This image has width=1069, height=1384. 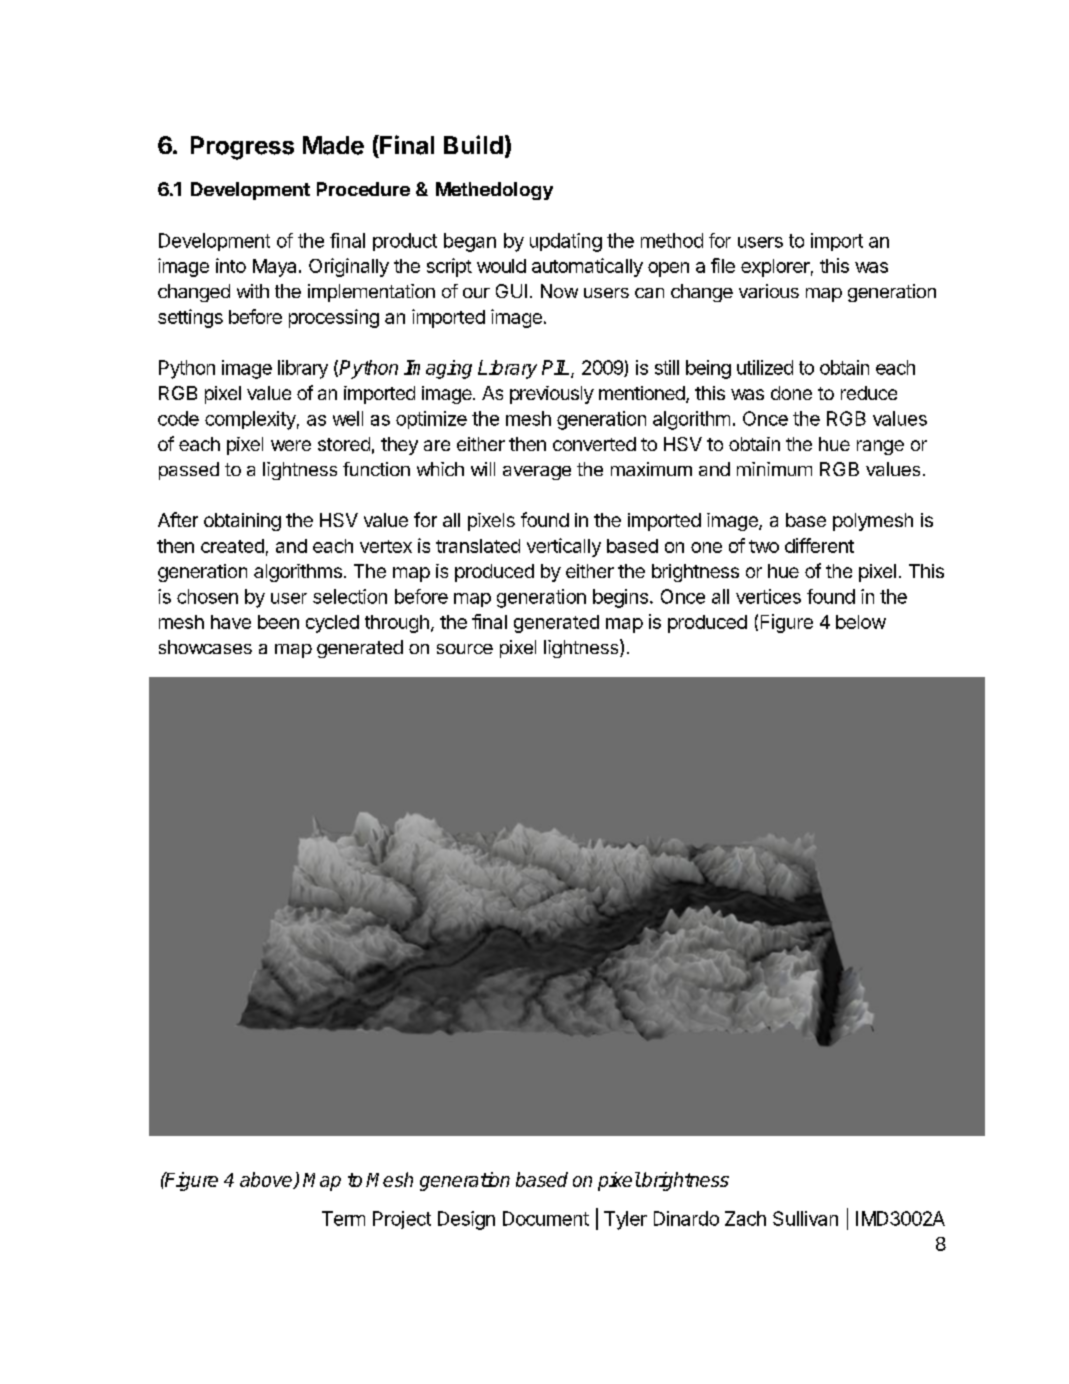 What do you see at coordinates (861, 622) in the image?
I see `below` at bounding box center [861, 622].
